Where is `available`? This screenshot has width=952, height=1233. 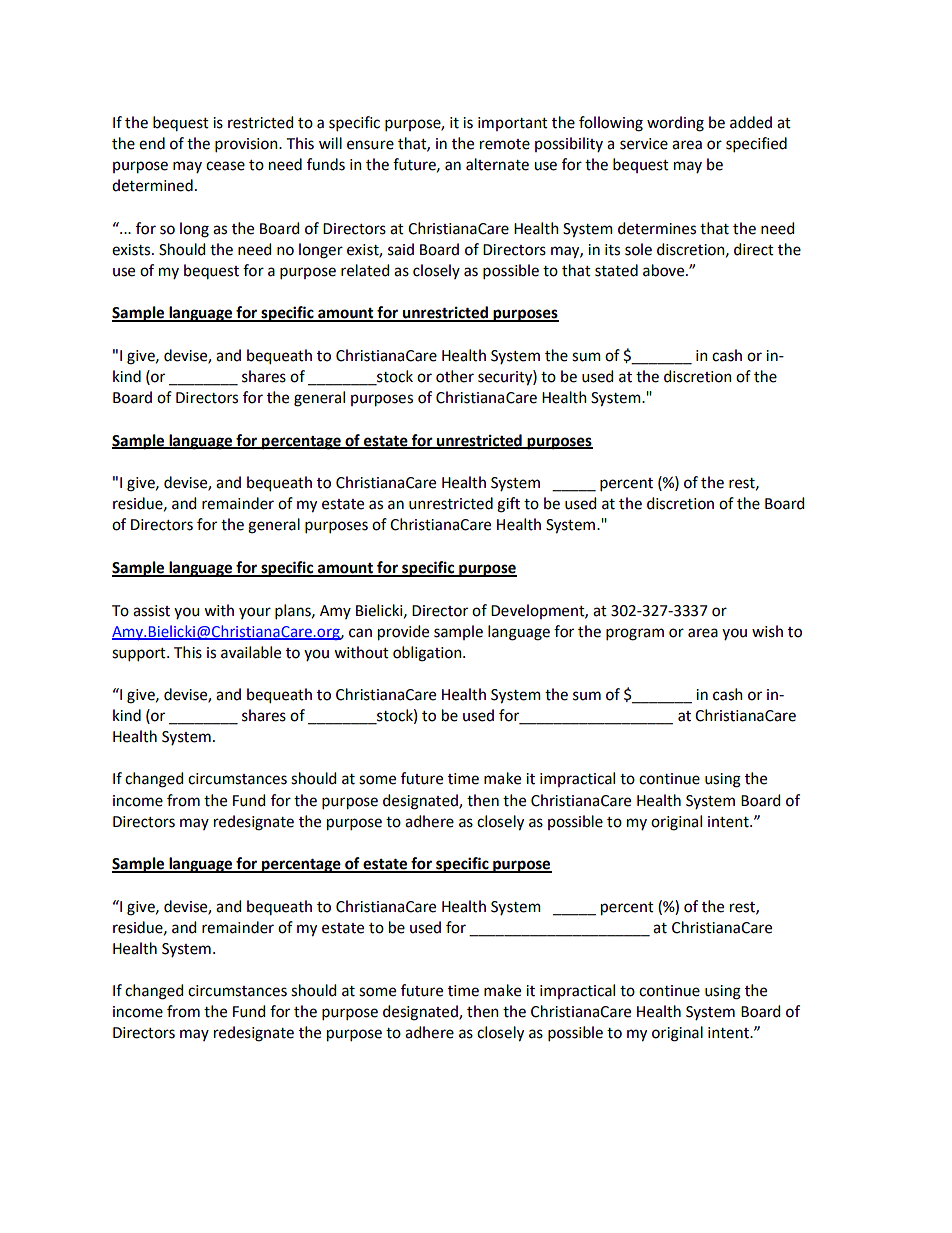
available is located at coordinates (251, 652).
